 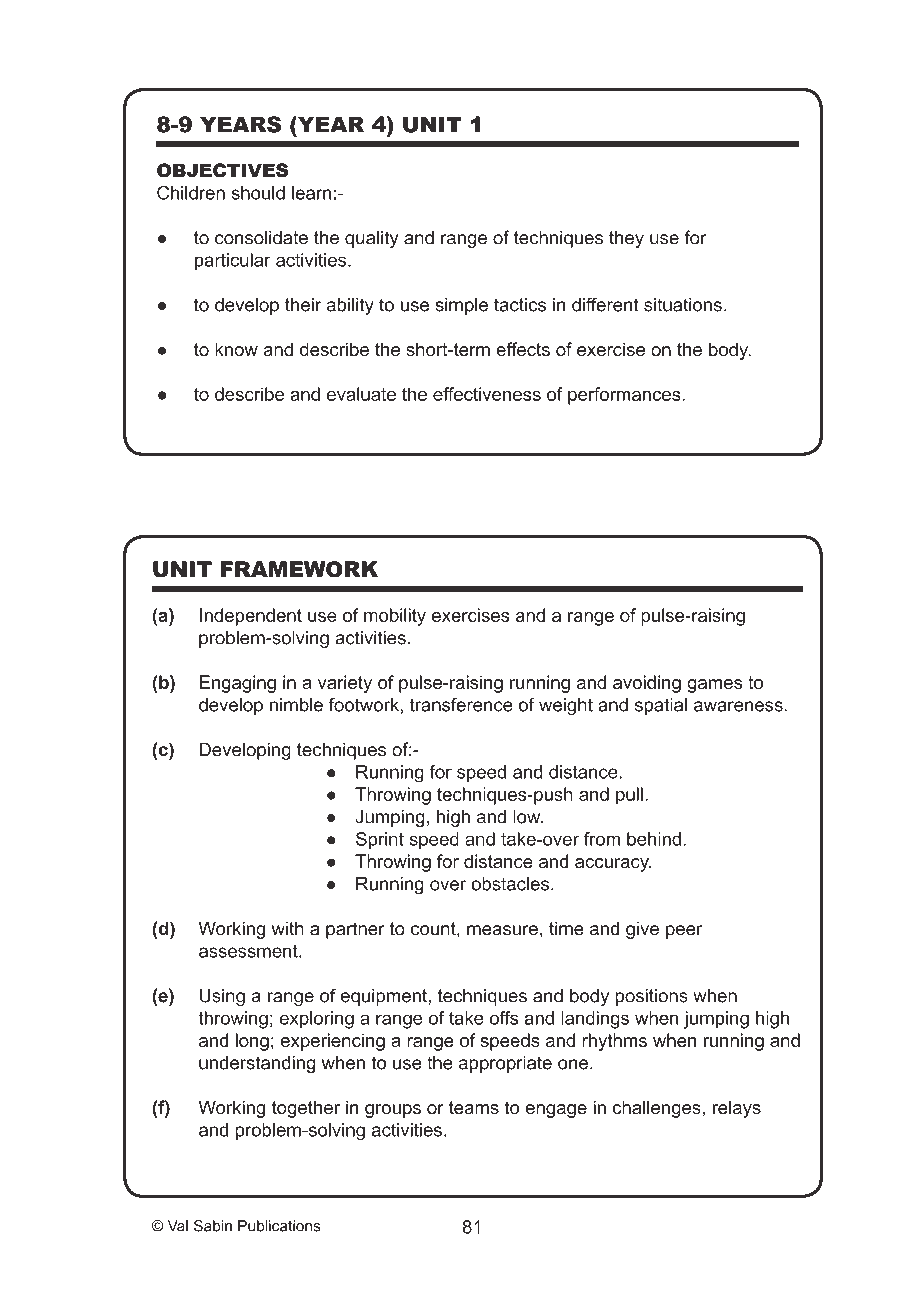 What do you see at coordinates (279, 1226) in the image?
I see `Publications` at bounding box center [279, 1226].
